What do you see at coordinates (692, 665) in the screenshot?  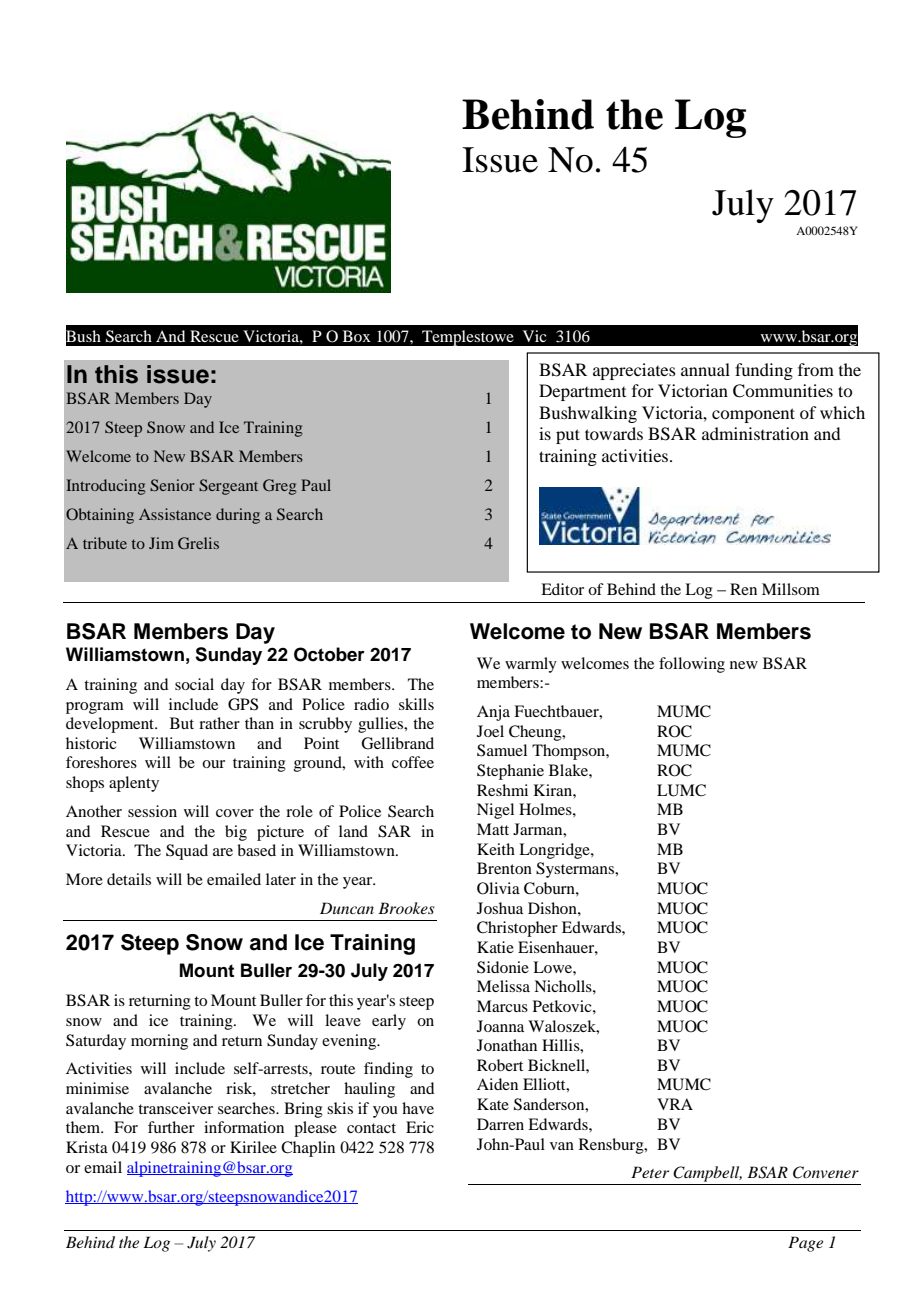 I see `following` at bounding box center [692, 665].
